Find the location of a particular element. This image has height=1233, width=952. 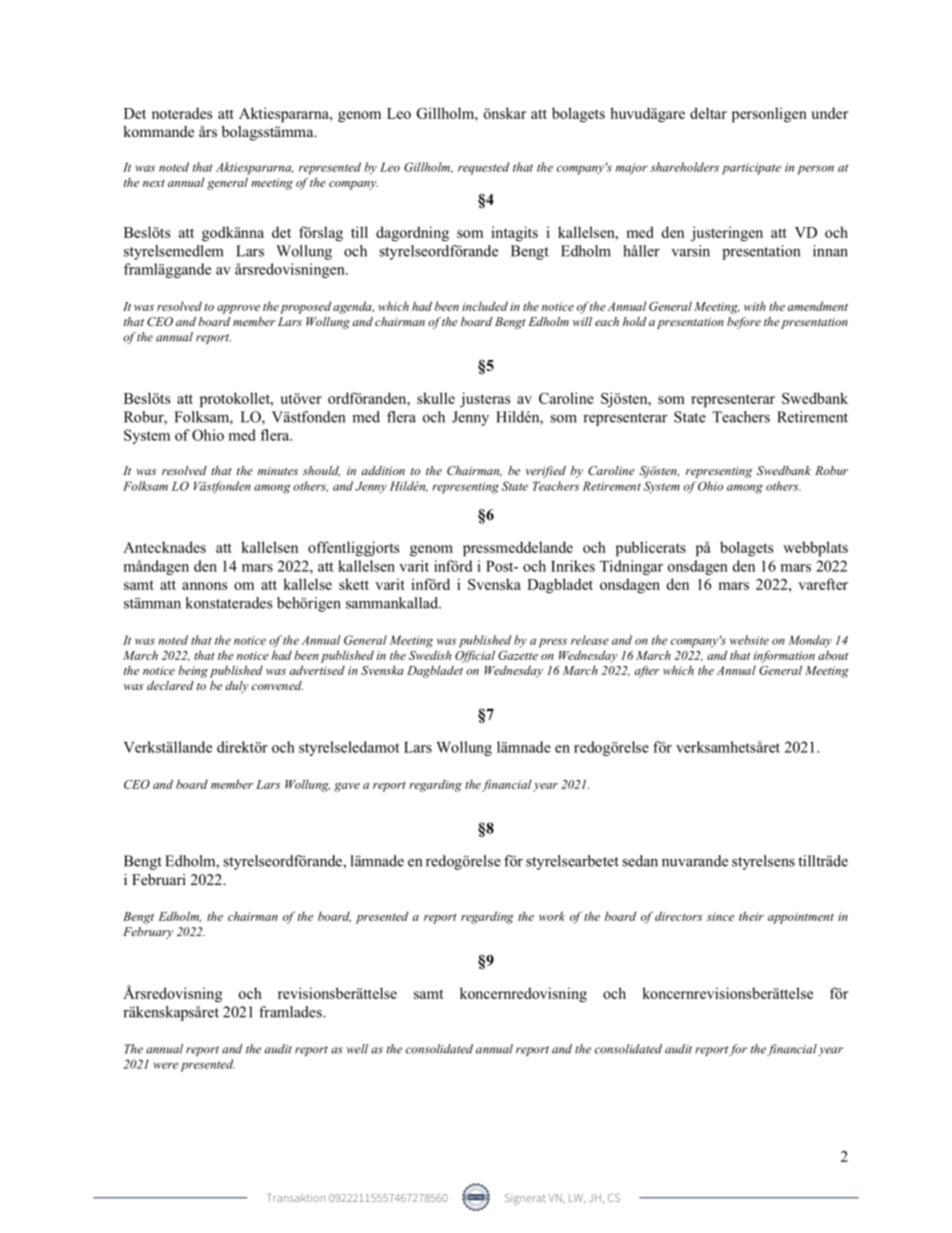

requested is located at coordinates (483, 168).
